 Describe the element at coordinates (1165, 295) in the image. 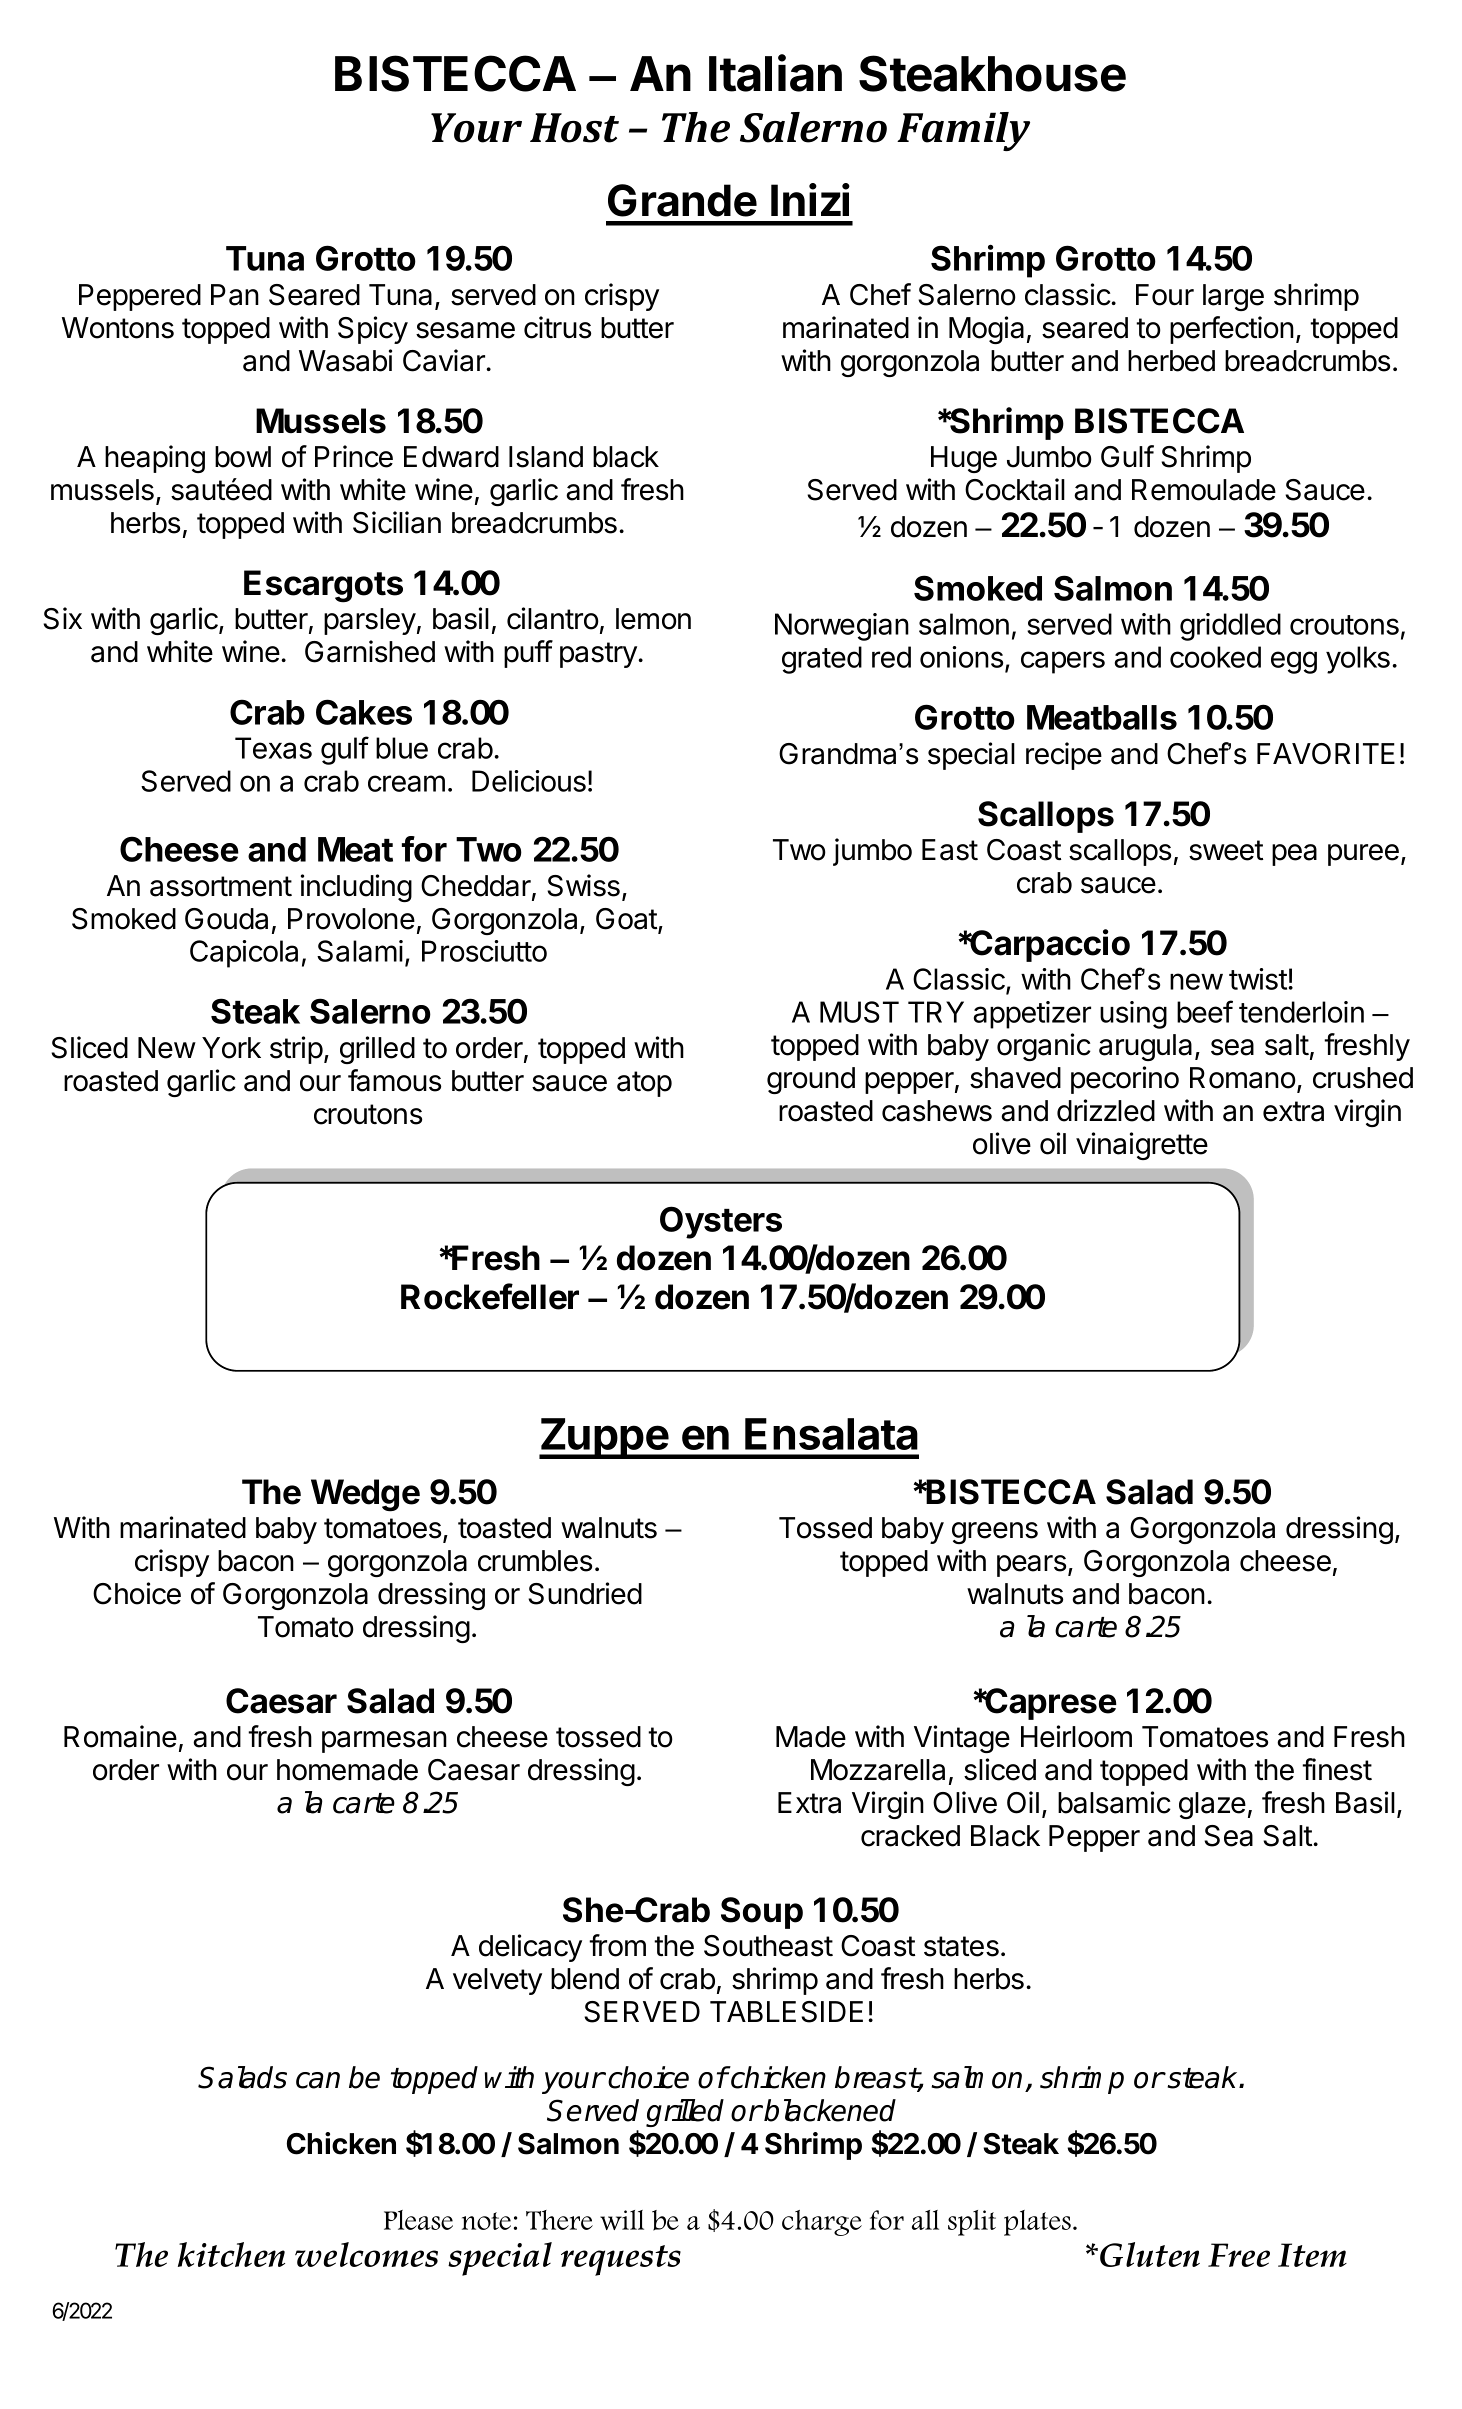

I see `Four` at that location.
